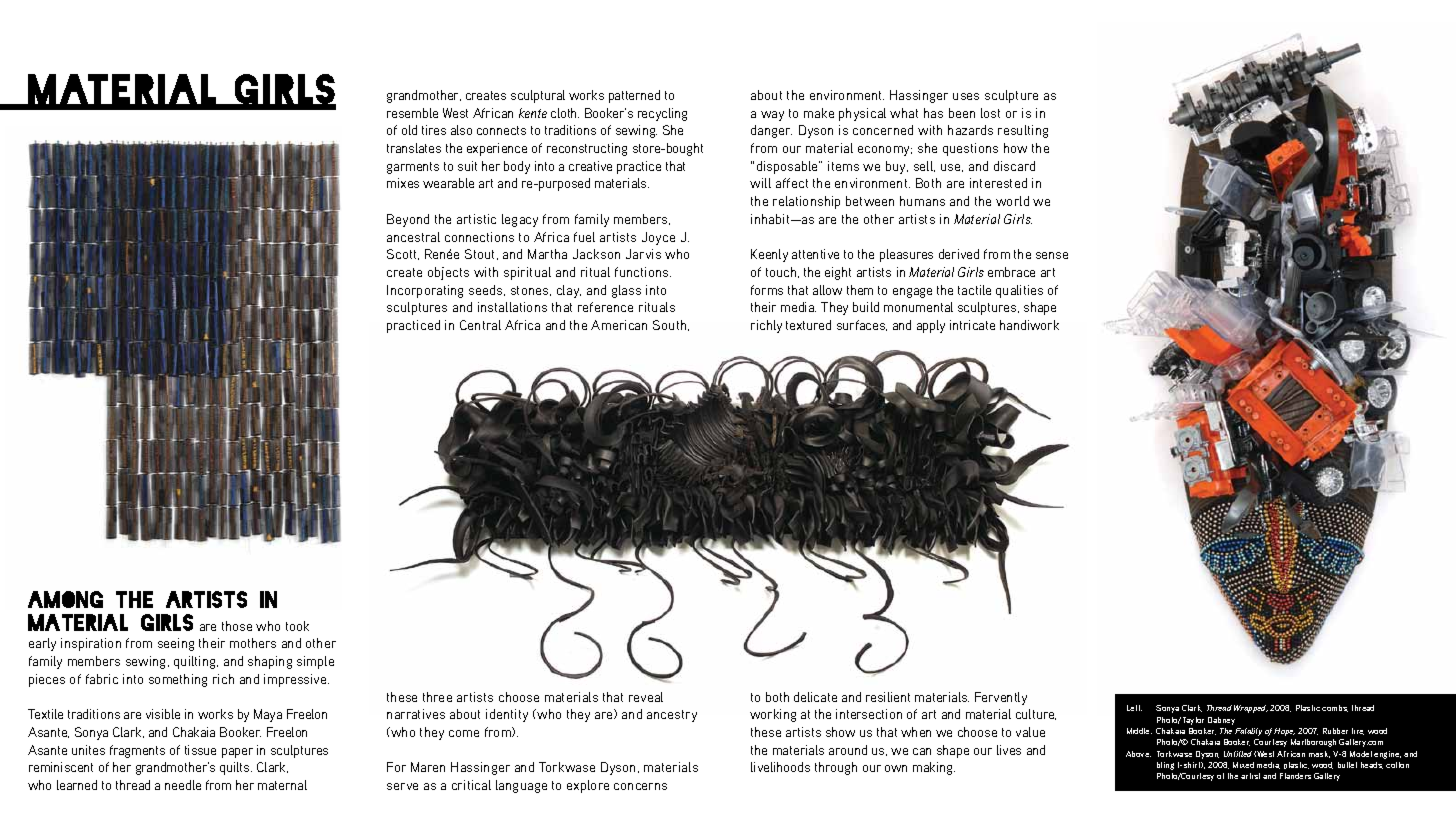 The width and height of the screenshot is (1456, 819). What do you see at coordinates (412, 113) in the screenshot?
I see `resemble` at bounding box center [412, 113].
